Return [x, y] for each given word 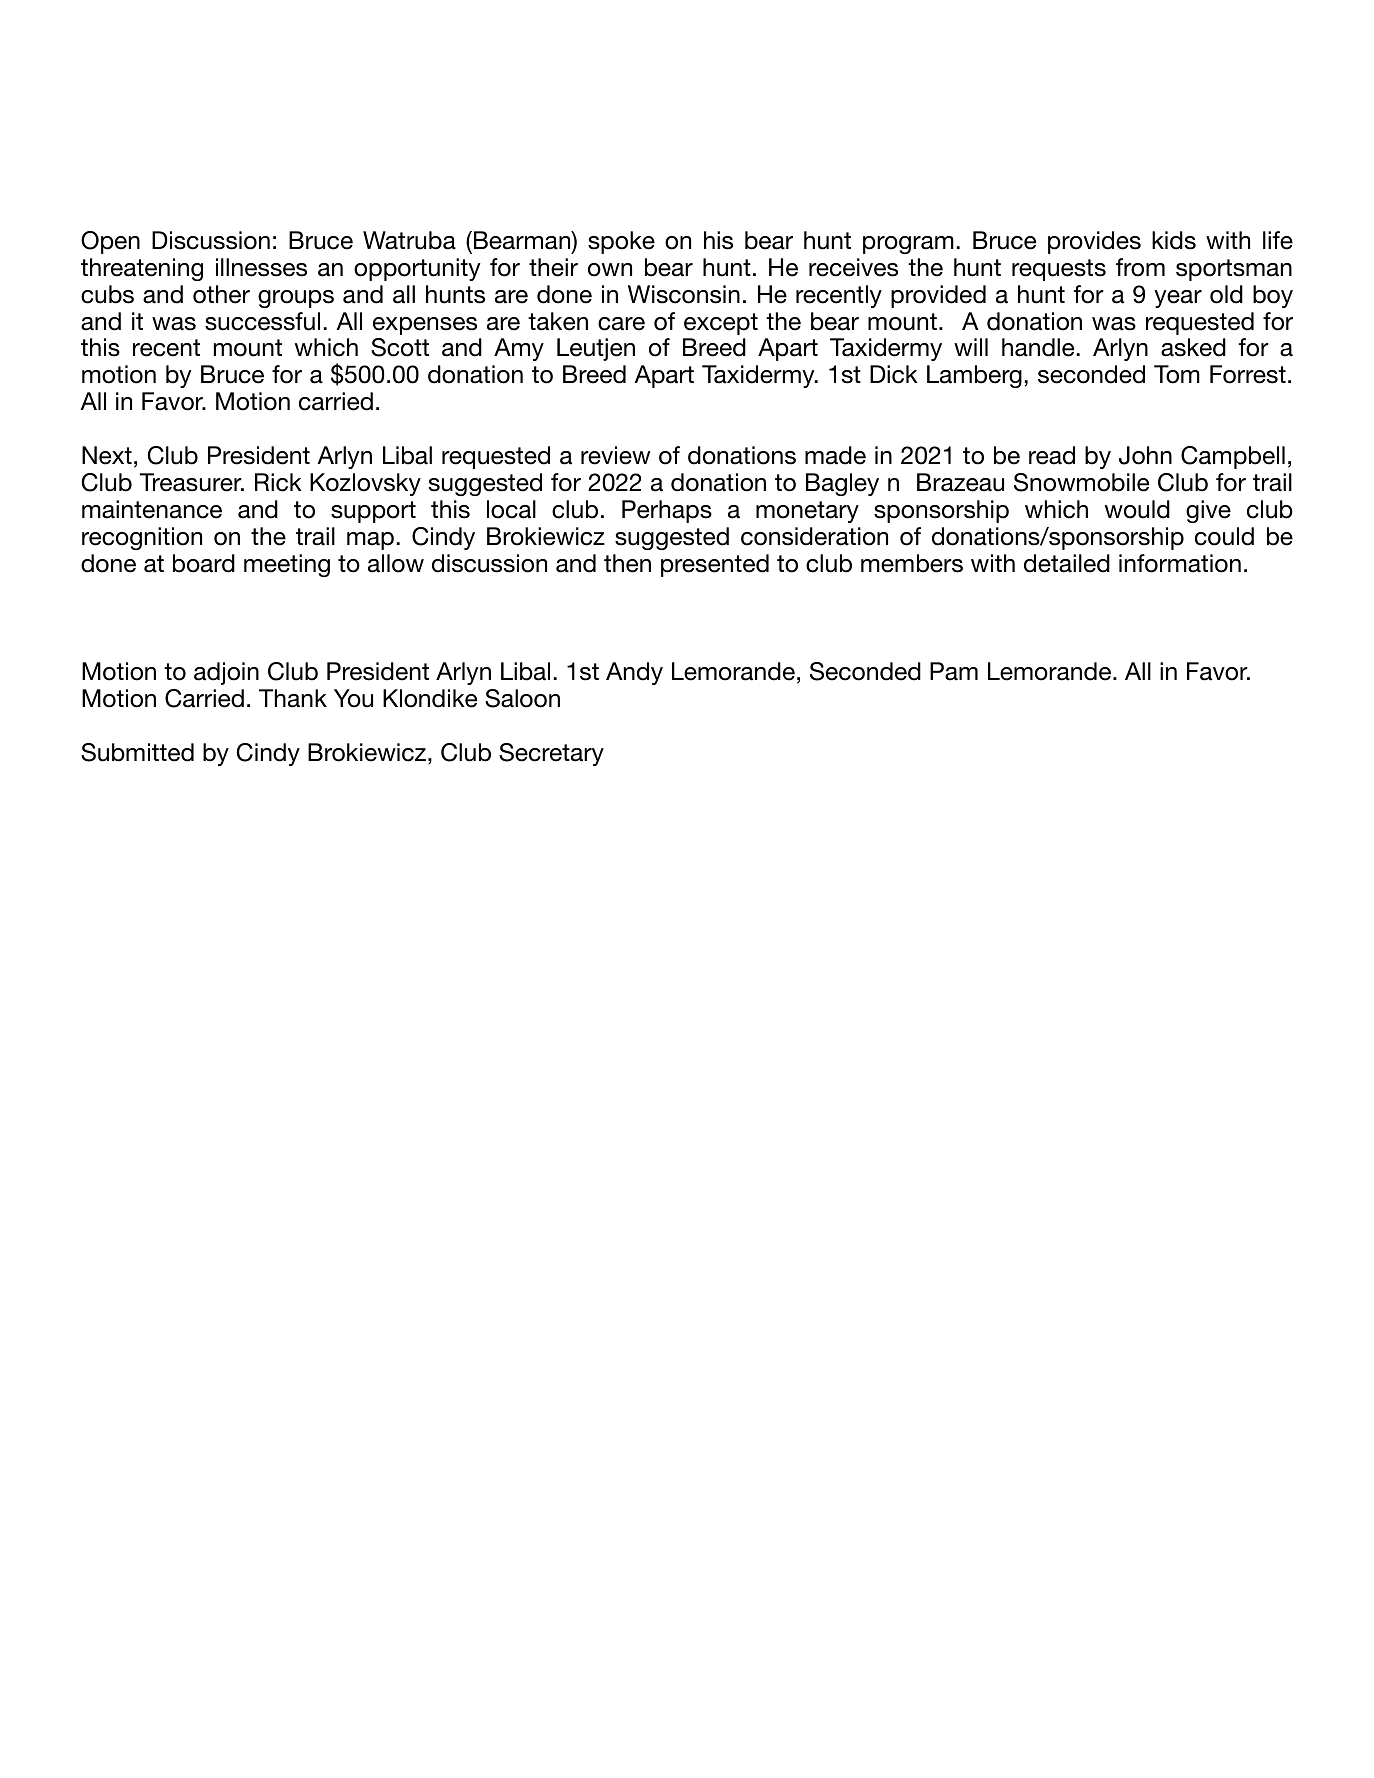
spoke [621, 242]
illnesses [261, 267]
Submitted [137, 752]
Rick [278, 482]
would [1137, 509]
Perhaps [667, 511]
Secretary [551, 754]
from [1140, 267]
